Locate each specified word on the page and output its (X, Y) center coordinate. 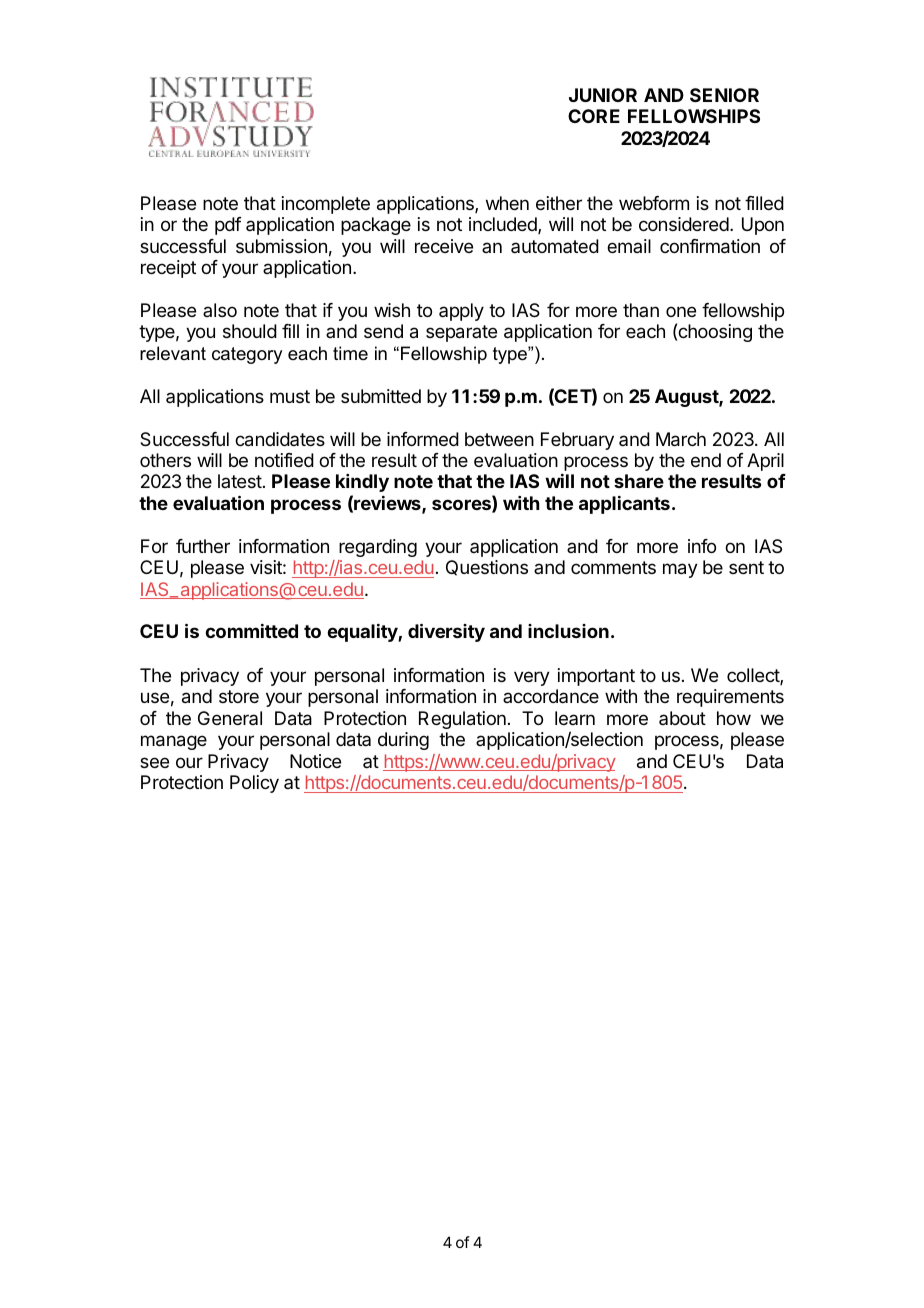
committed (251, 631)
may (680, 570)
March (681, 439)
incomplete (326, 205)
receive (444, 246)
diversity (446, 632)
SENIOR (724, 95)
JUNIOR (603, 95)
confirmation (710, 246)
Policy (254, 784)
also (220, 310)
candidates (280, 439)
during (403, 741)
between (499, 439)
